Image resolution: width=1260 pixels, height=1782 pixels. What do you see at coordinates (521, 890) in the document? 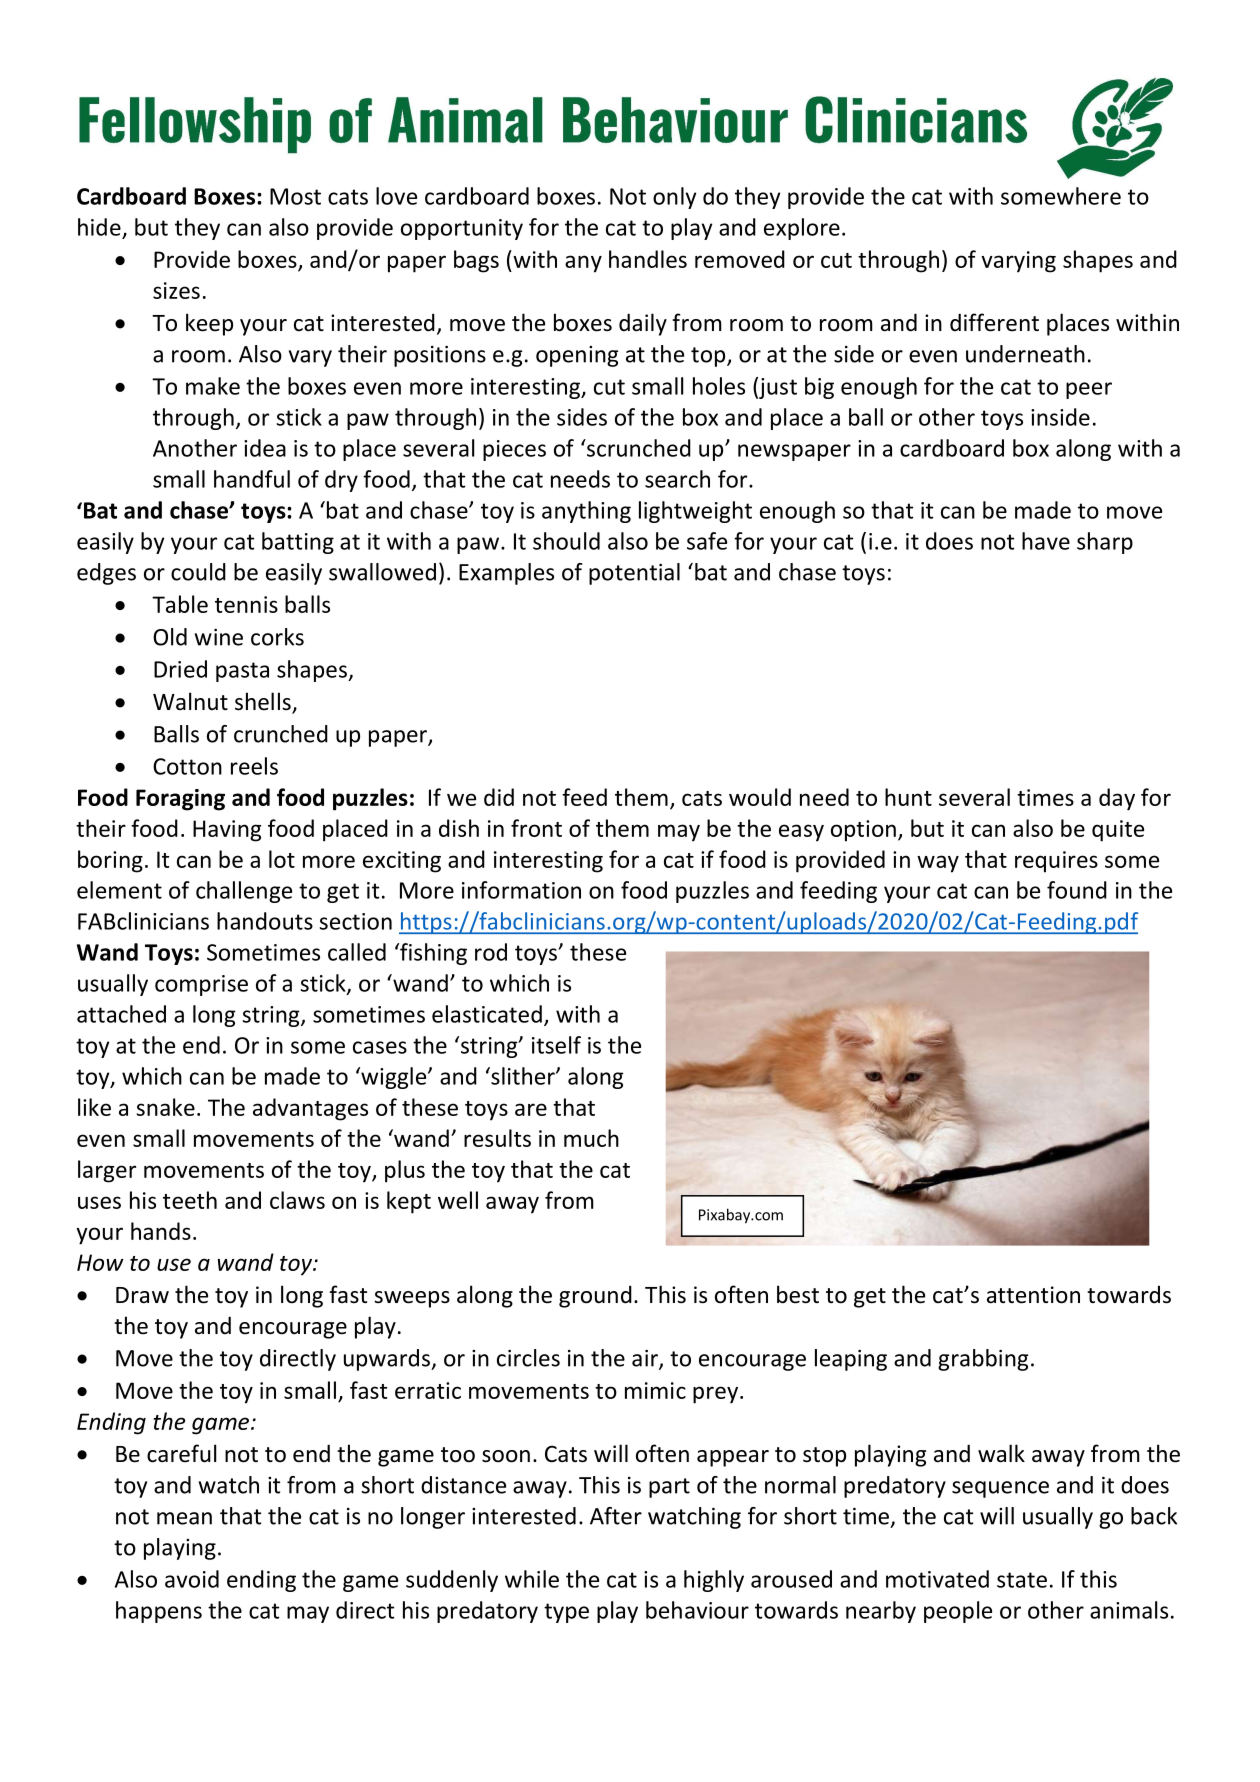
I see `information` at bounding box center [521, 890].
